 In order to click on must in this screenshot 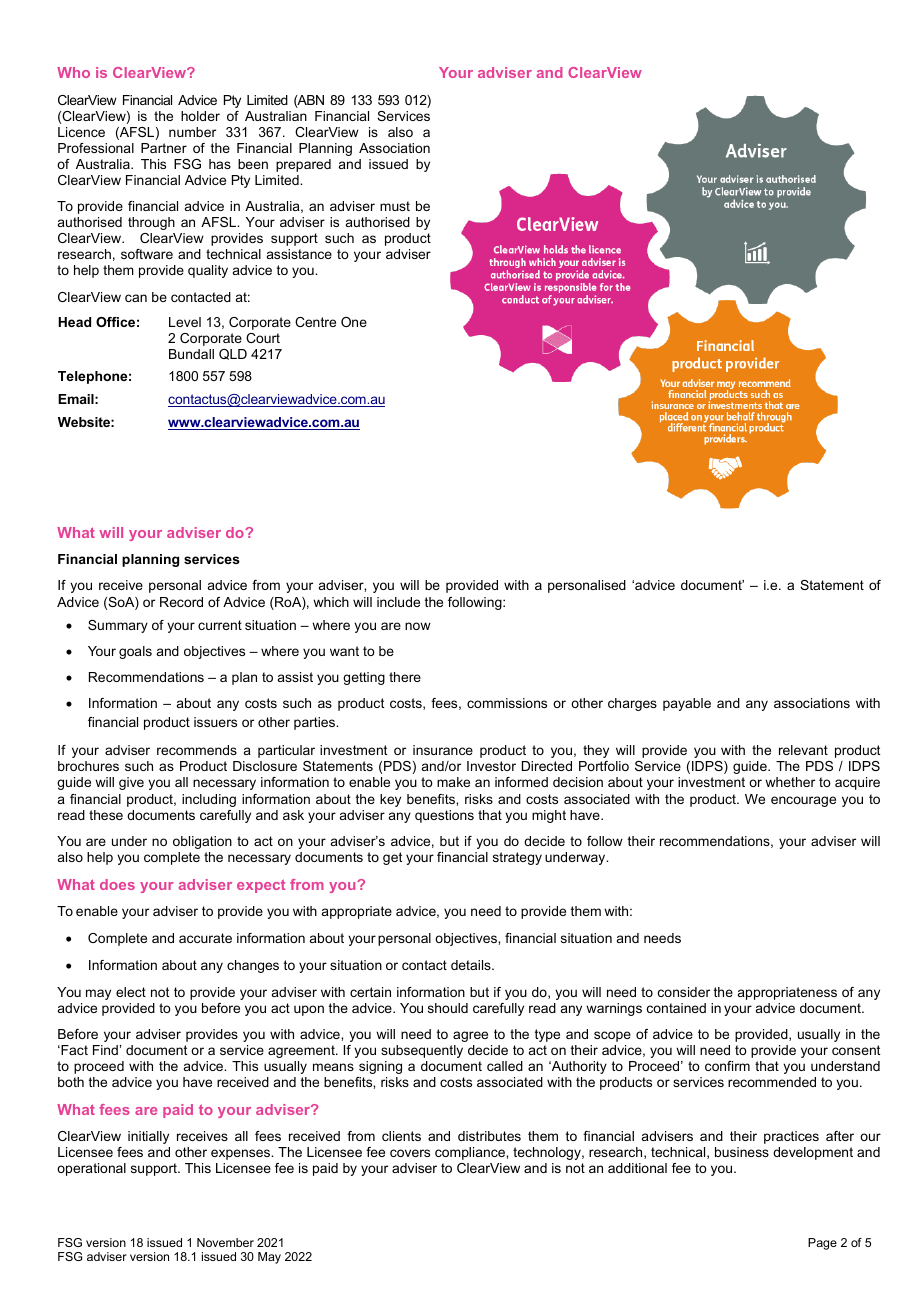, I will do `click(395, 206)`.
